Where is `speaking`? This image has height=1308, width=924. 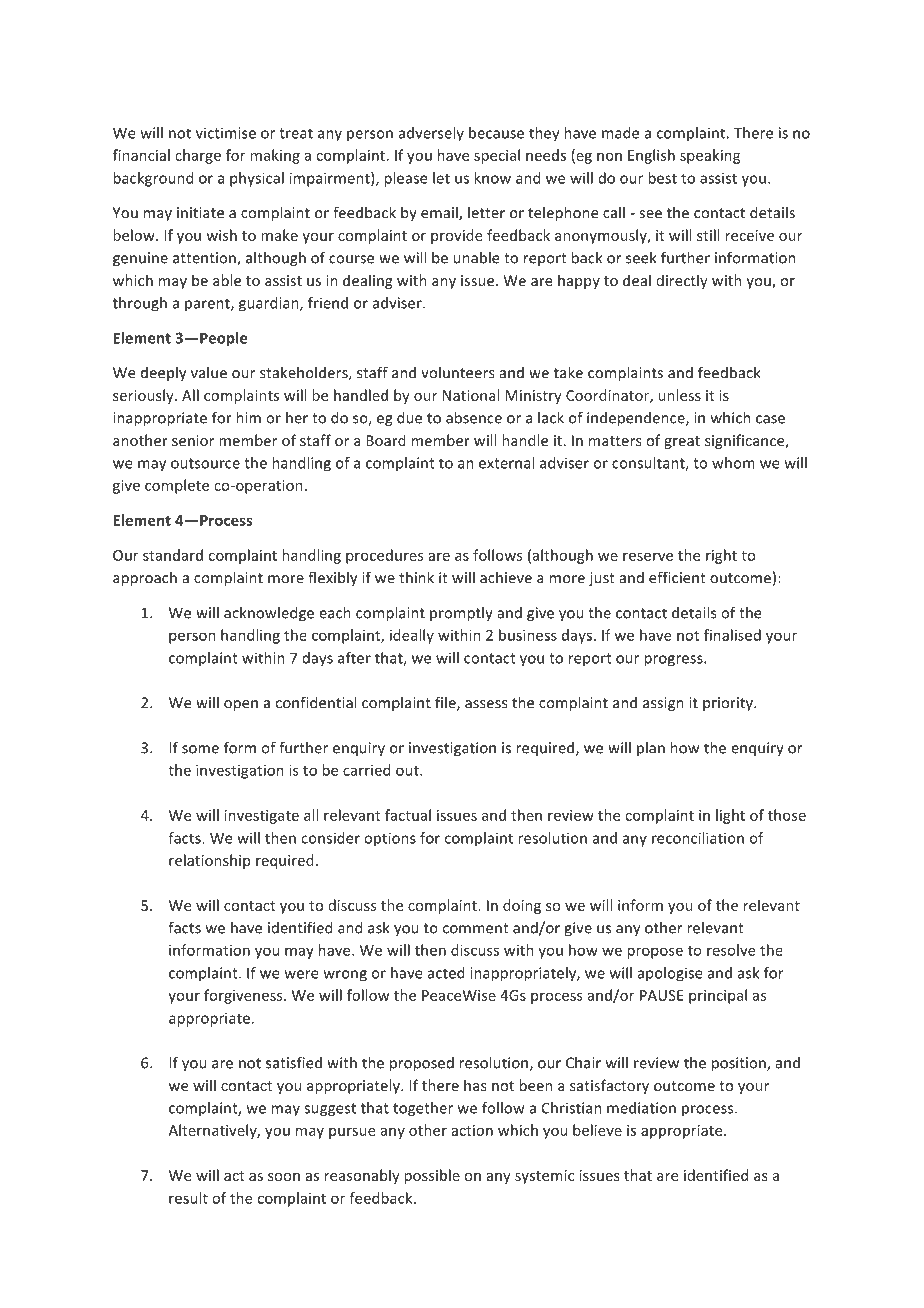
speaking is located at coordinates (710, 156).
